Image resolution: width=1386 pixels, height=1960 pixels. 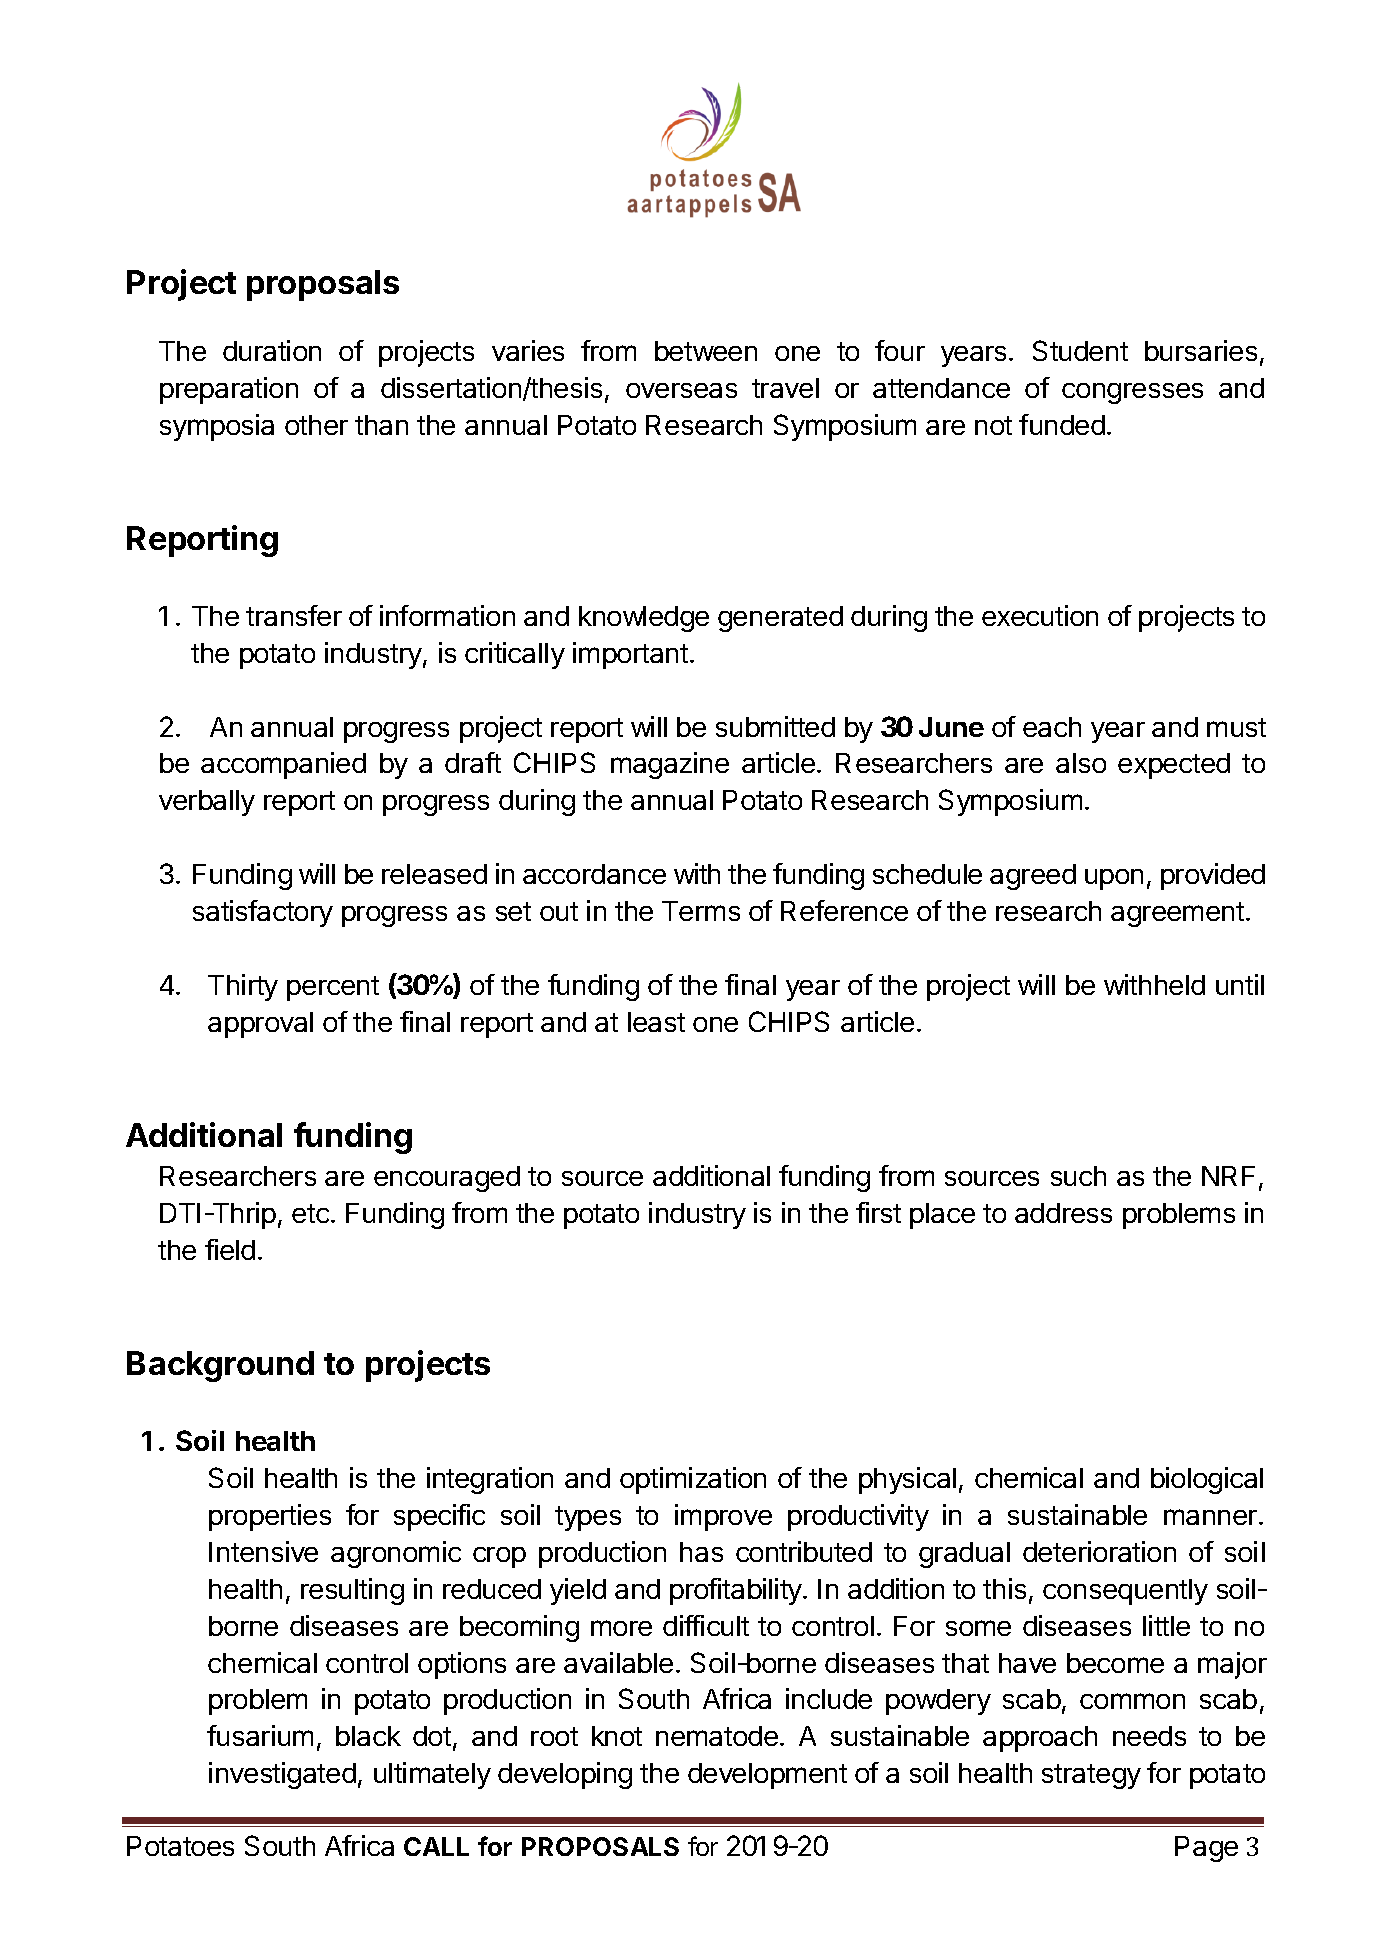 I want to click on development, so click(x=767, y=1776).
